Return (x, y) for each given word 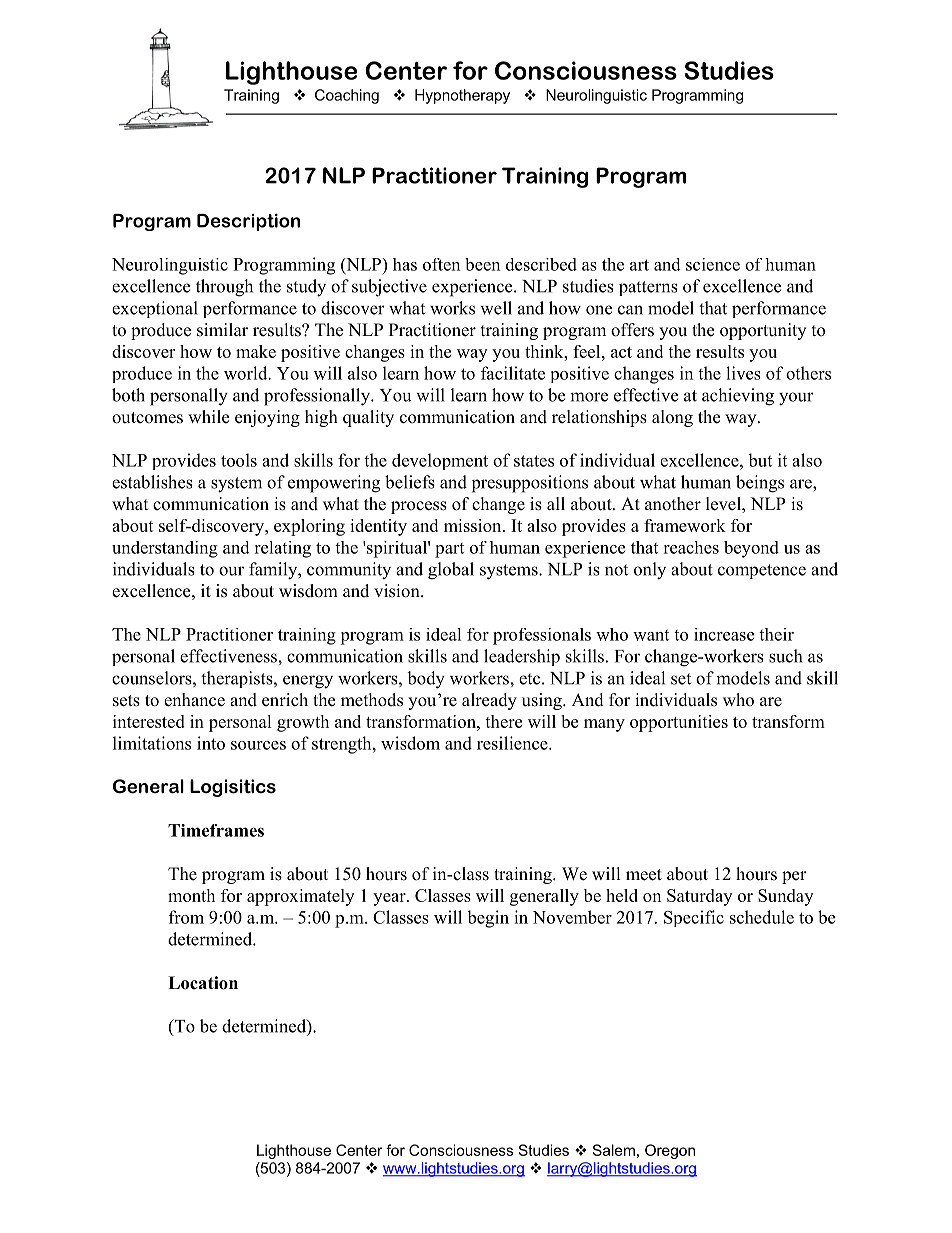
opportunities (679, 723)
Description (248, 222)
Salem (613, 1150)
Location (203, 983)
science (713, 264)
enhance (194, 700)
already (489, 701)
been (482, 264)
